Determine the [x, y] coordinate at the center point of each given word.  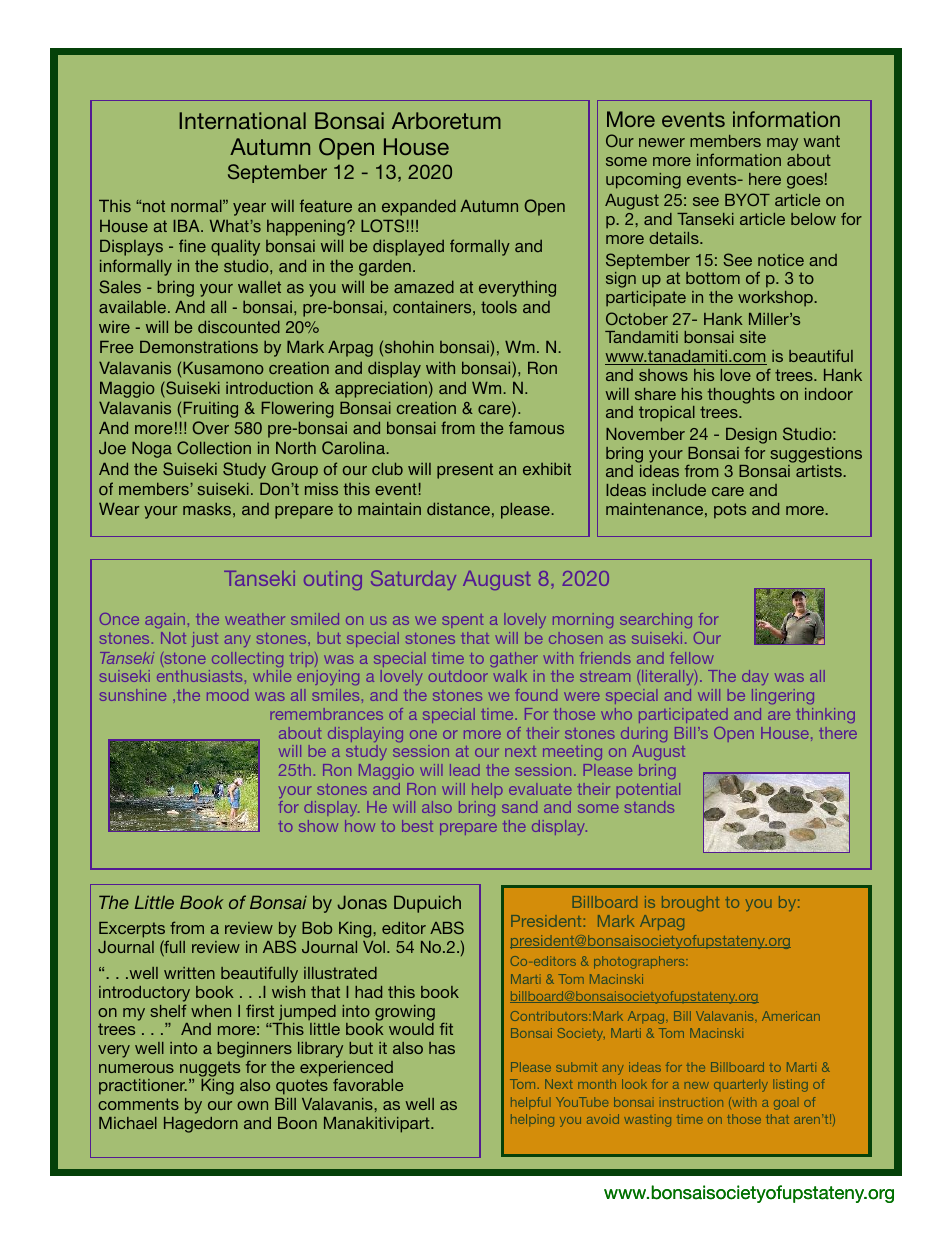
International [242, 120]
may [782, 144]
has [442, 1048]
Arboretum [446, 120]
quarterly [741, 1085]
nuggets [210, 1069]
